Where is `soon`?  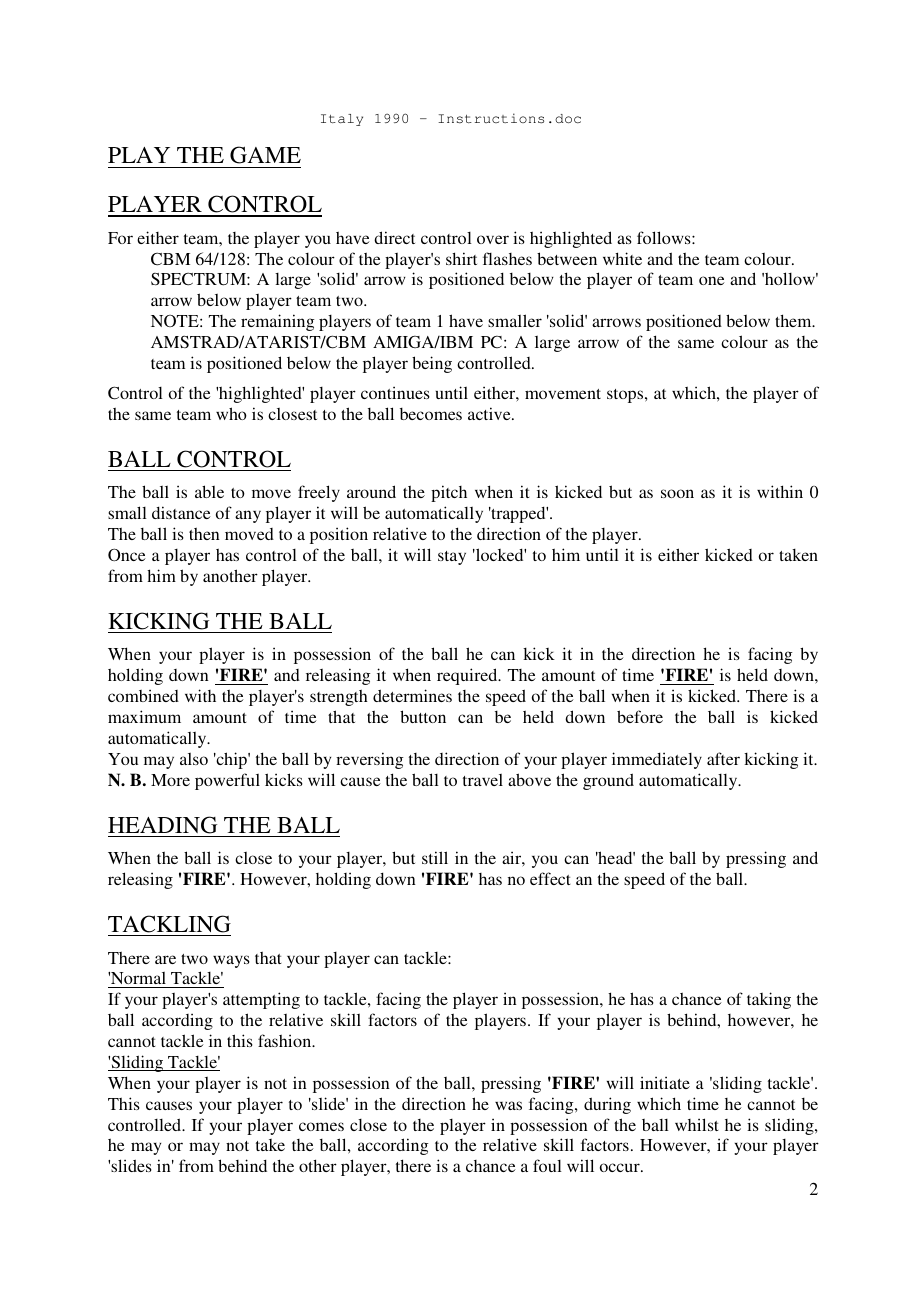 soon is located at coordinates (677, 493).
